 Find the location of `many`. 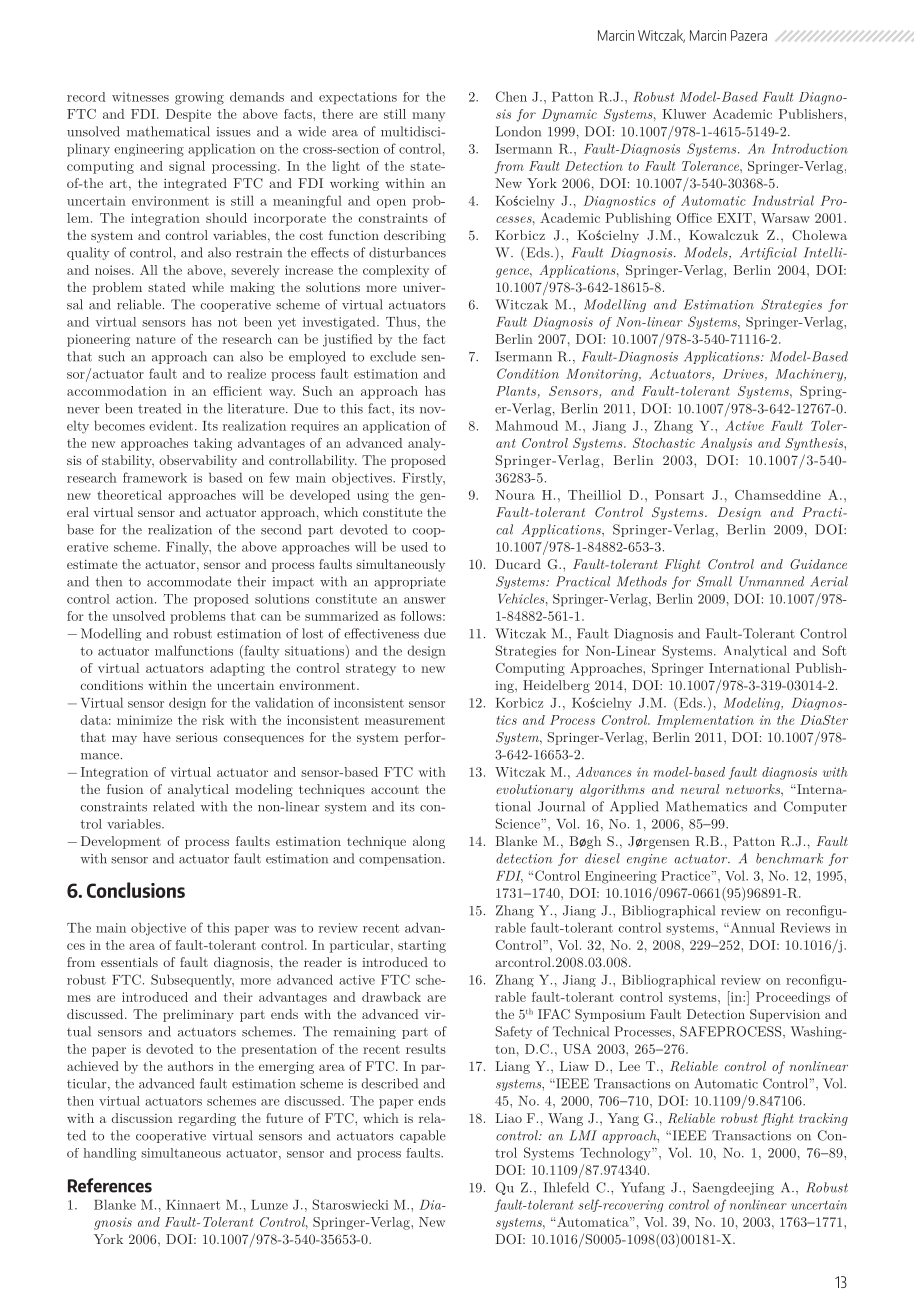

many is located at coordinates (428, 117).
